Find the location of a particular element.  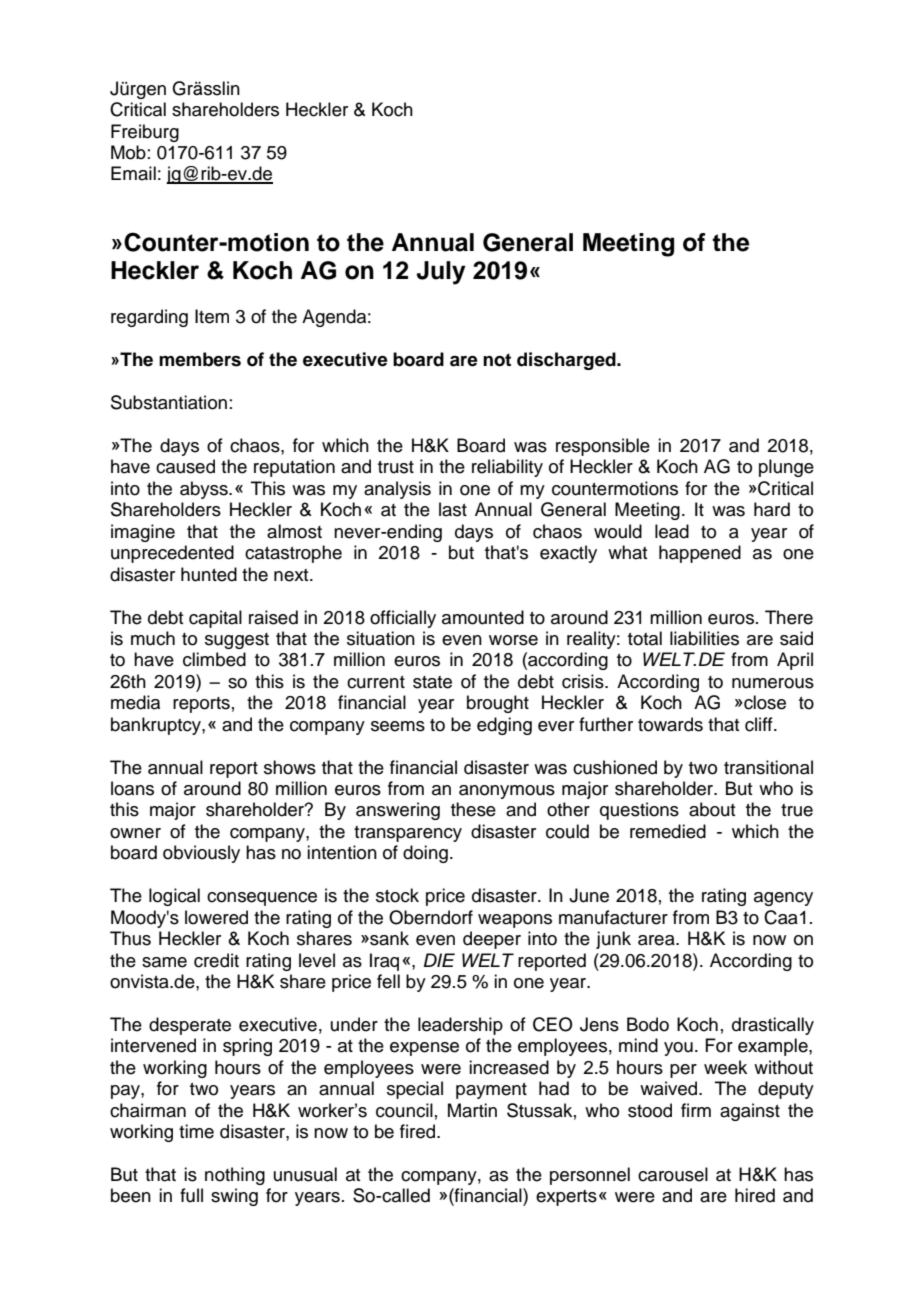

deeper is located at coordinates (492, 940).
